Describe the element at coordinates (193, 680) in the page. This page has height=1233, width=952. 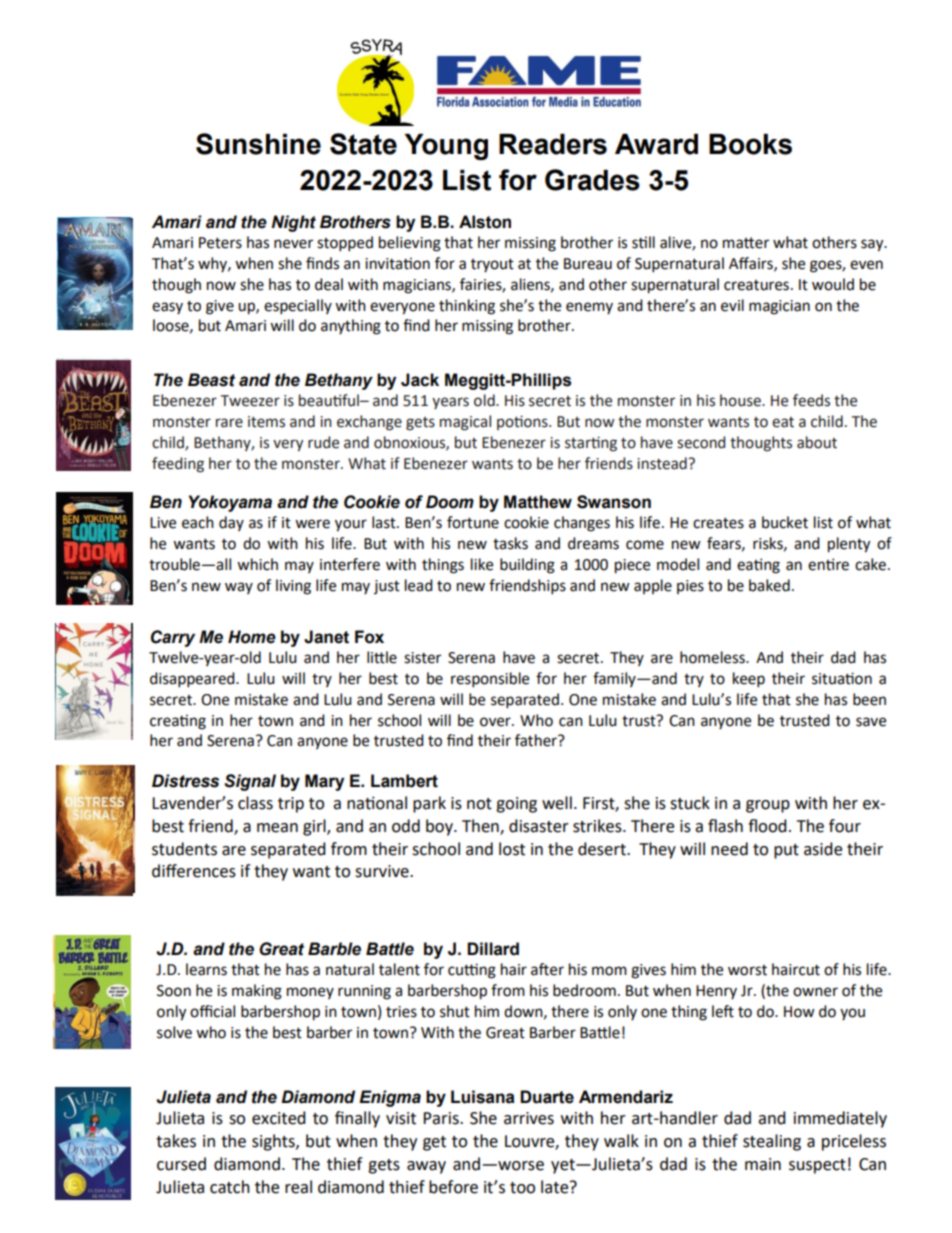
I see `disappeared` at that location.
